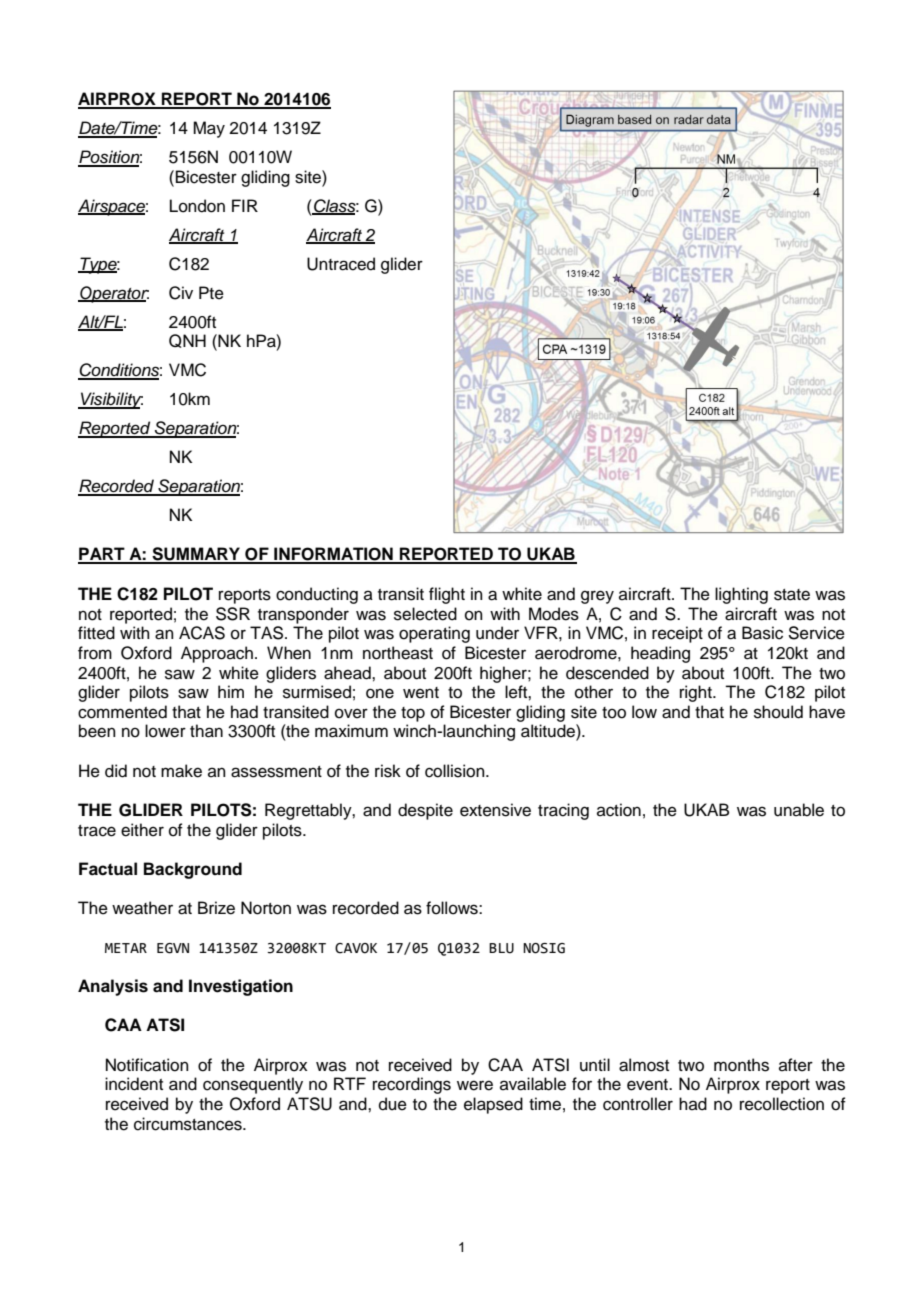 The width and height of the document is (924, 1308). What do you see at coordinates (475, 1085) in the document?
I see `were` at bounding box center [475, 1085].
